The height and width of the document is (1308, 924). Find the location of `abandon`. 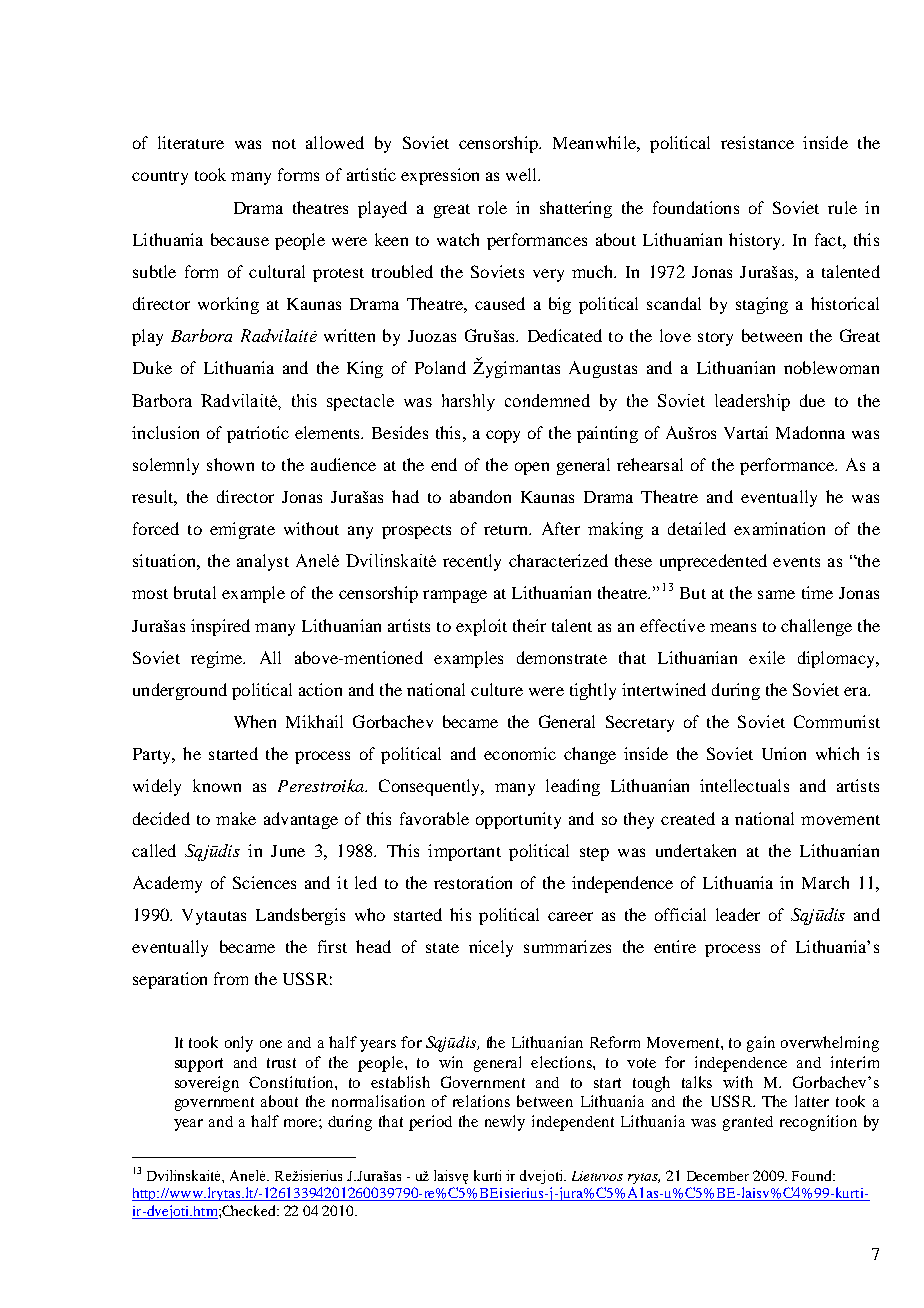

abandon is located at coordinates (480, 496).
